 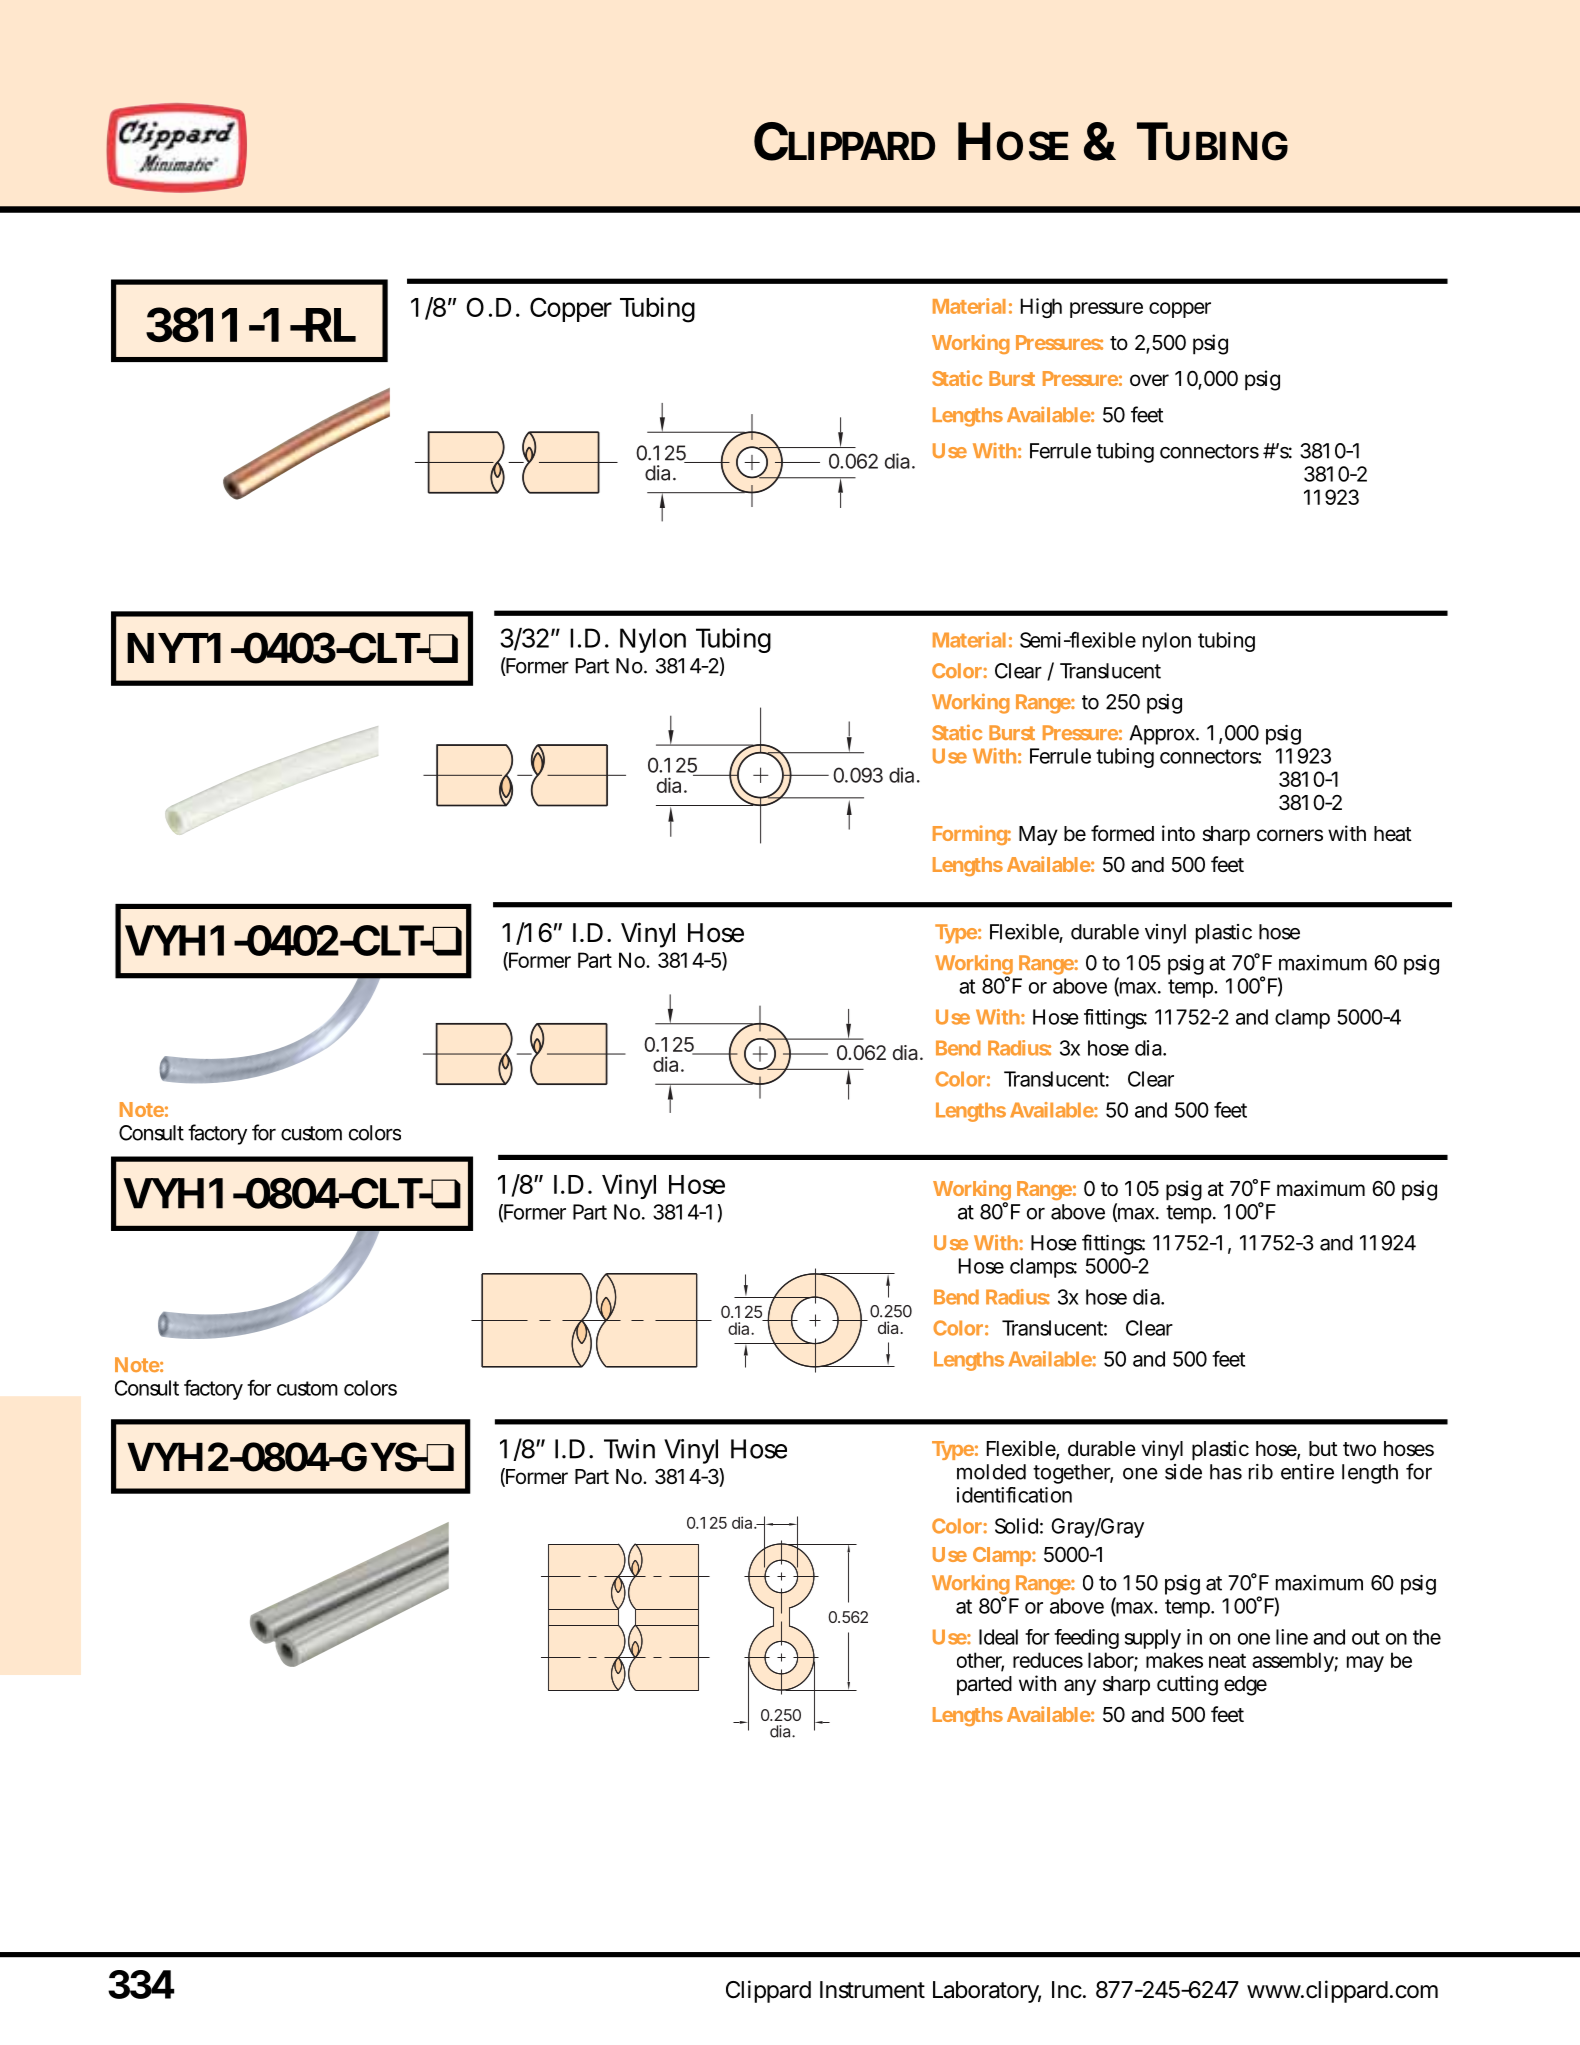 What do you see at coordinates (1149, 380) in the image?
I see `over` at bounding box center [1149, 380].
